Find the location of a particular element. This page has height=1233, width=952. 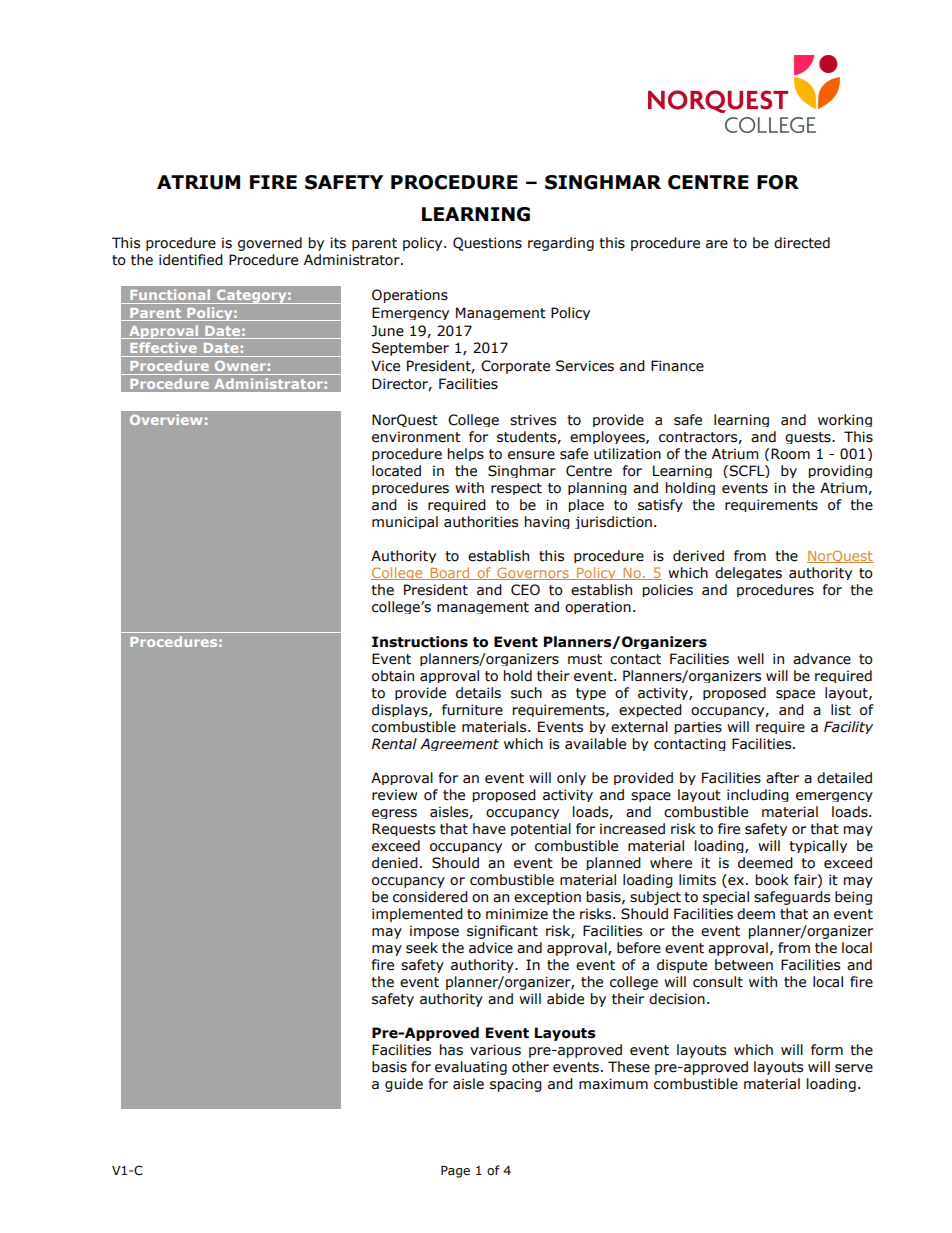

Questions is located at coordinates (487, 244).
